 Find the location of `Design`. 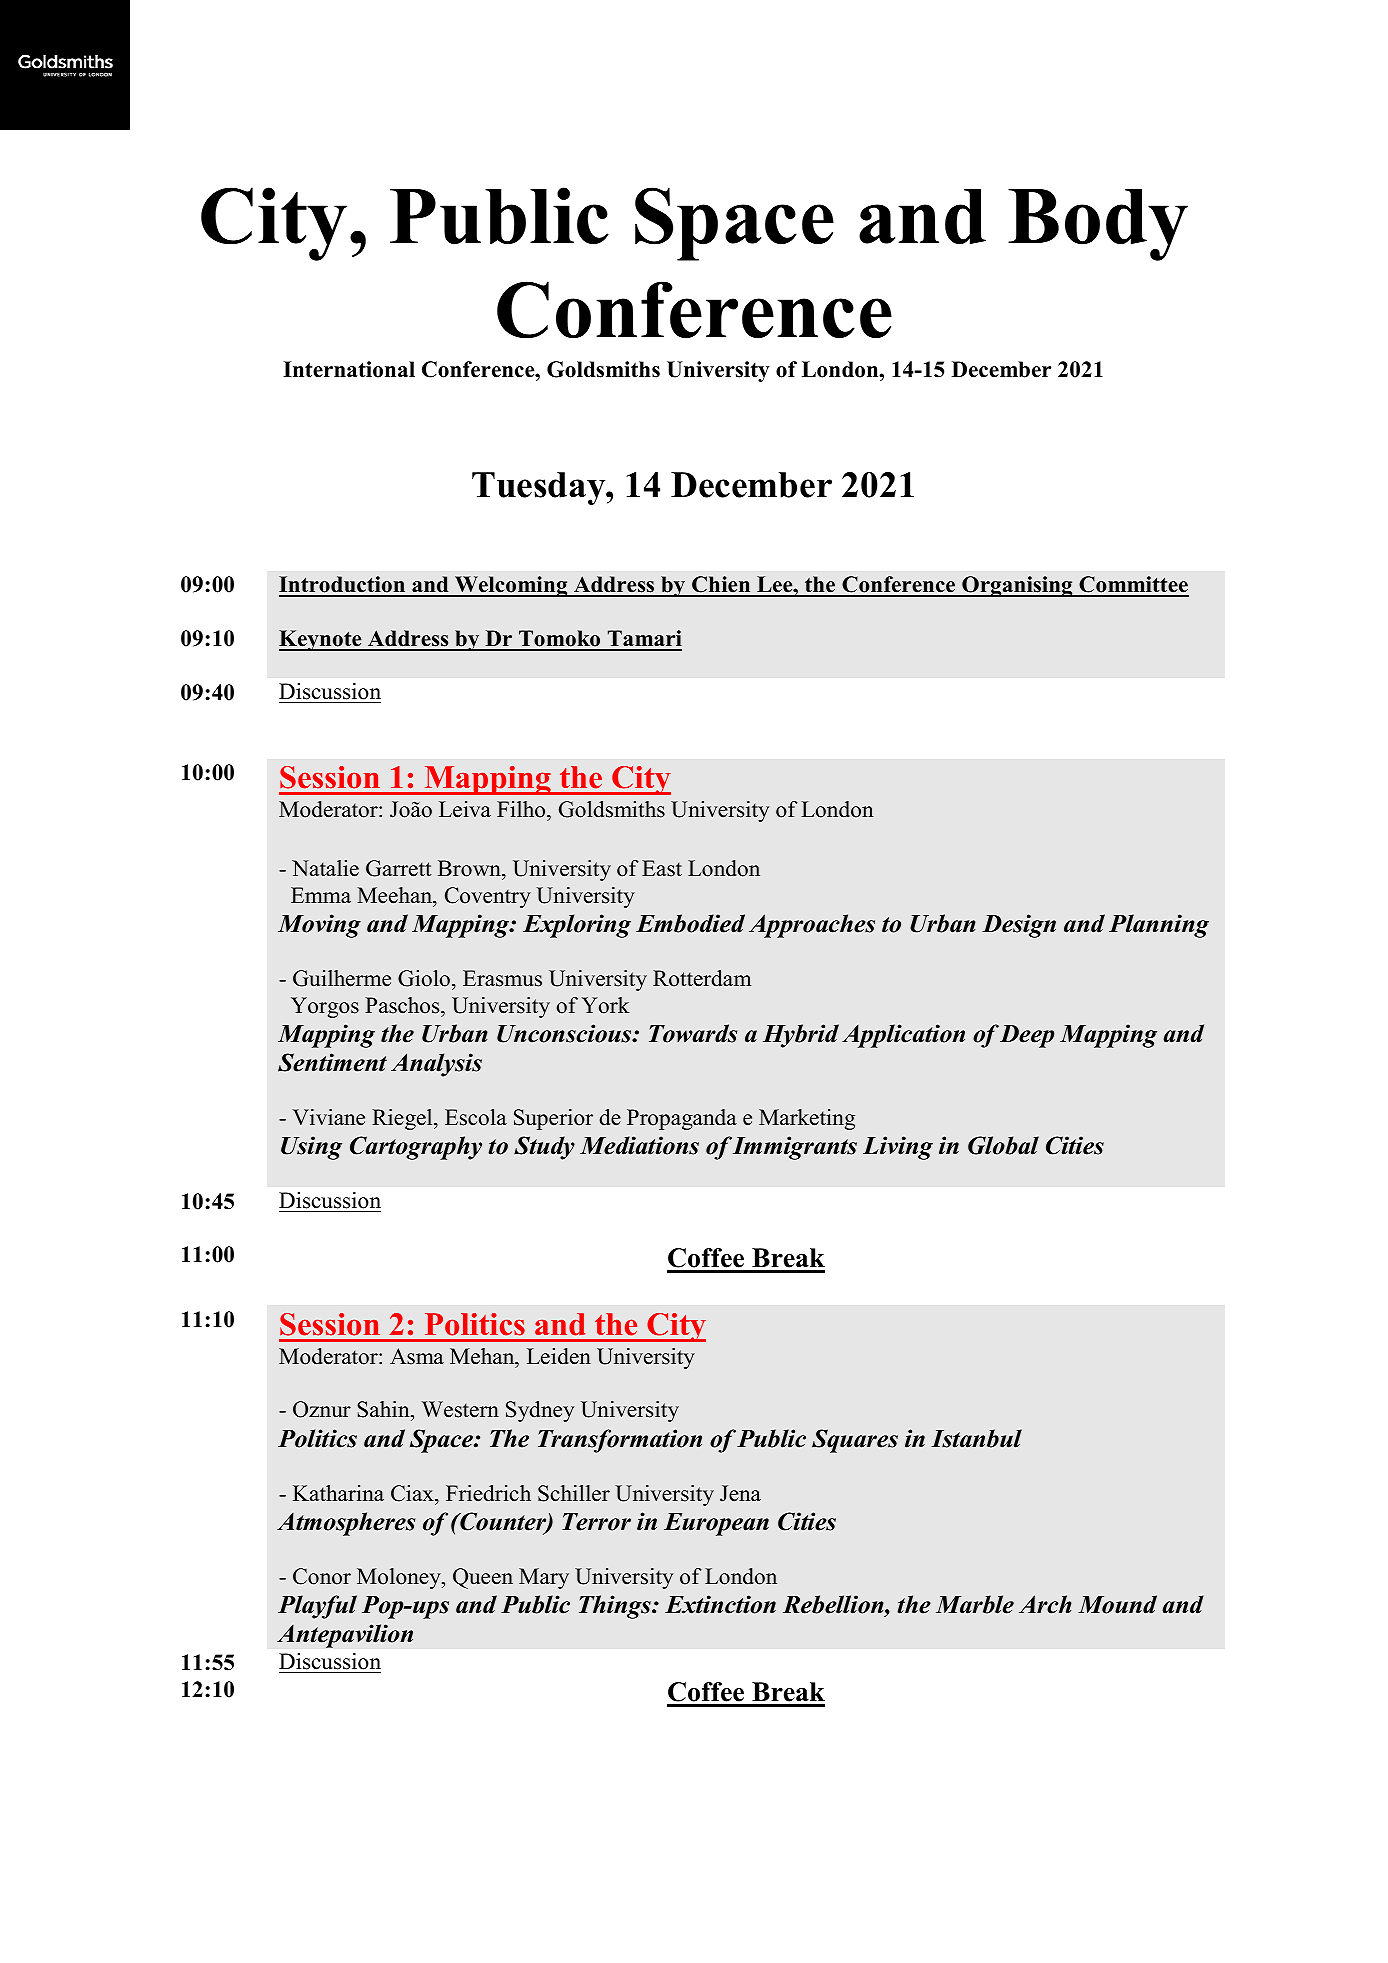

Design is located at coordinates (1019, 926).
